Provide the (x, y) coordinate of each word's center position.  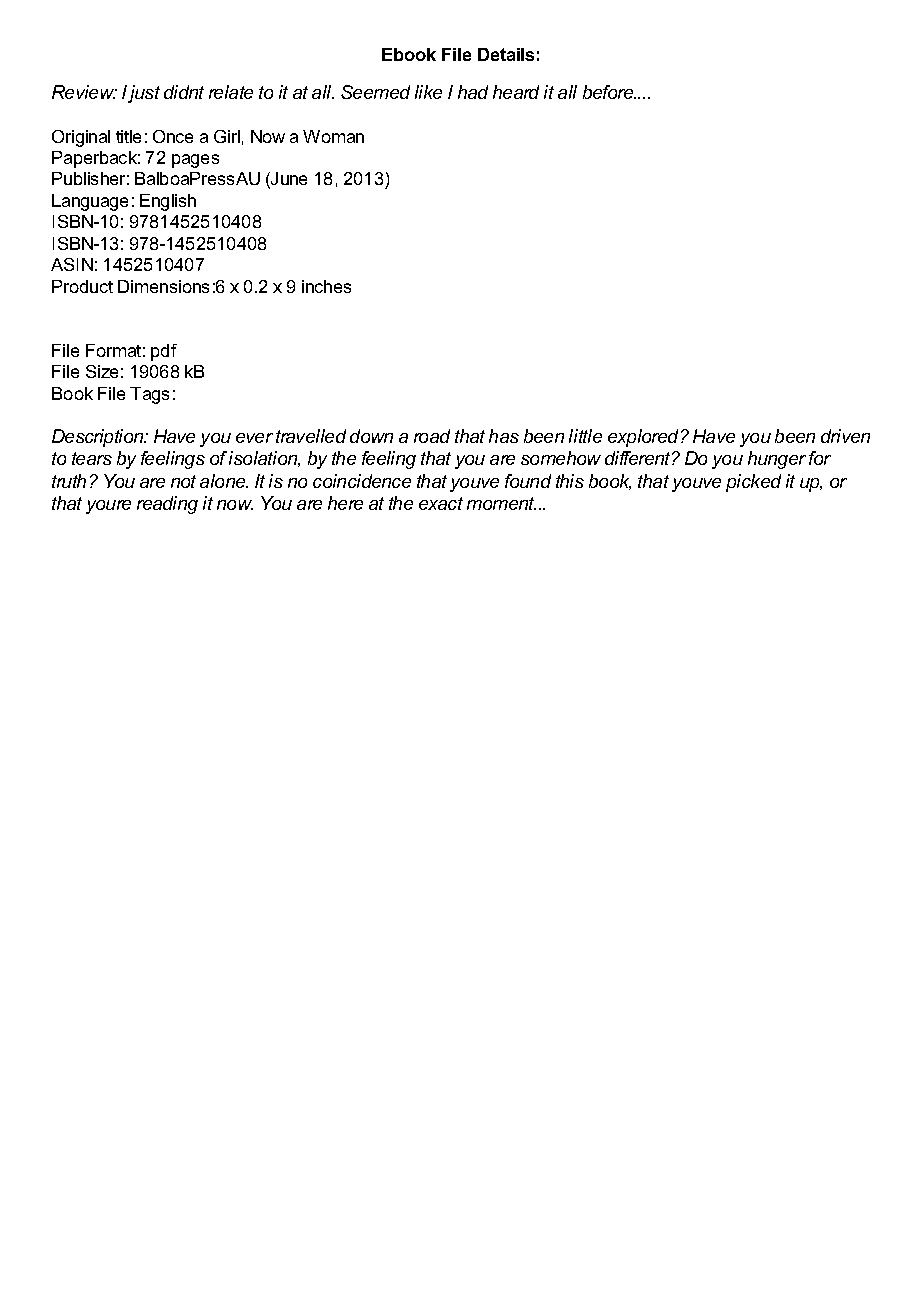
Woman (333, 136)
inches (326, 286)
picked (753, 483)
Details (506, 54)
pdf (164, 352)
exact (441, 503)
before (609, 92)
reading (167, 505)
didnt (184, 92)
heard (516, 92)
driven (845, 436)
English (168, 202)
